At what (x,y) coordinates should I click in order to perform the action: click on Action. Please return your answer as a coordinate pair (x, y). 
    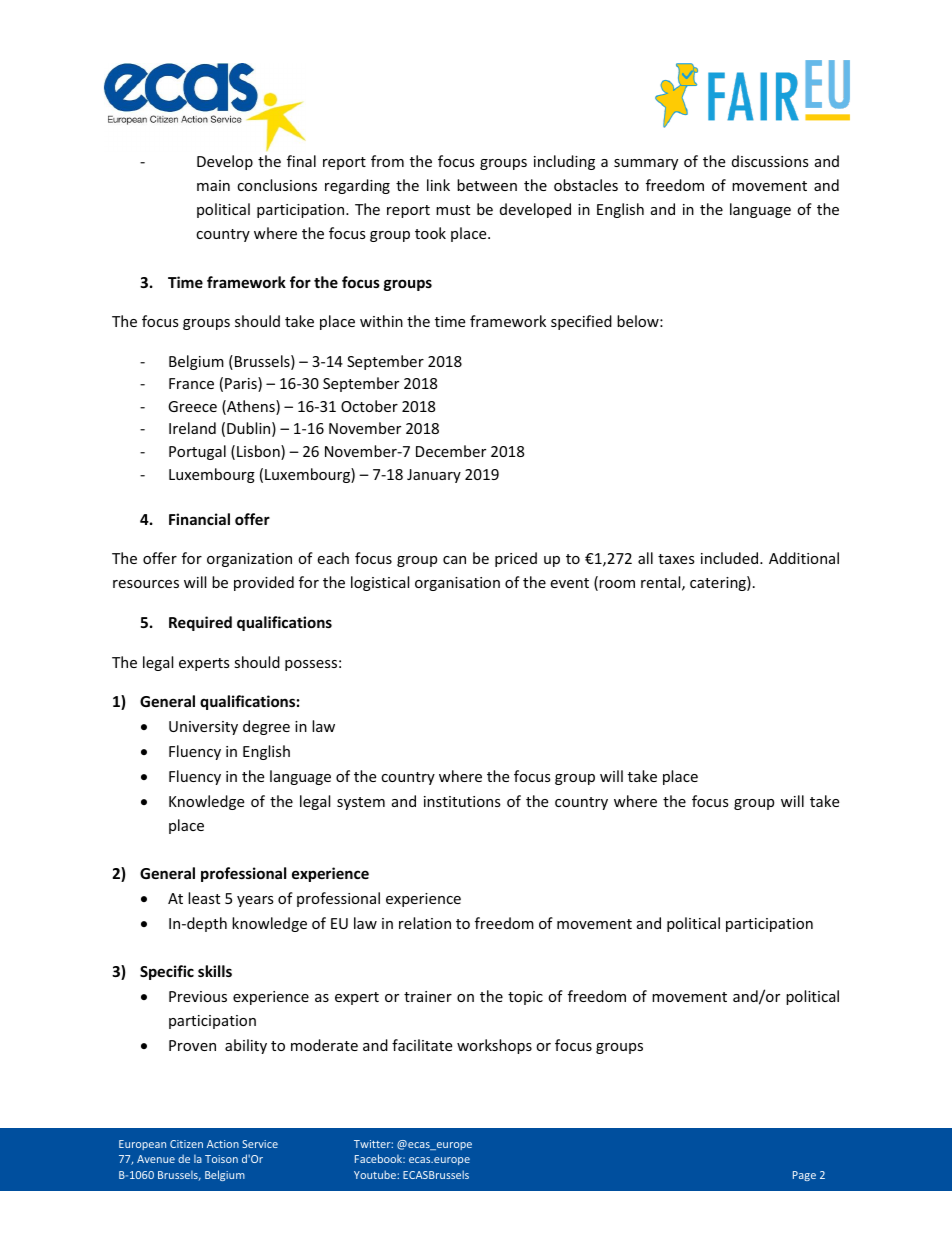
    Looking at the image, I should click on (223, 1144).
